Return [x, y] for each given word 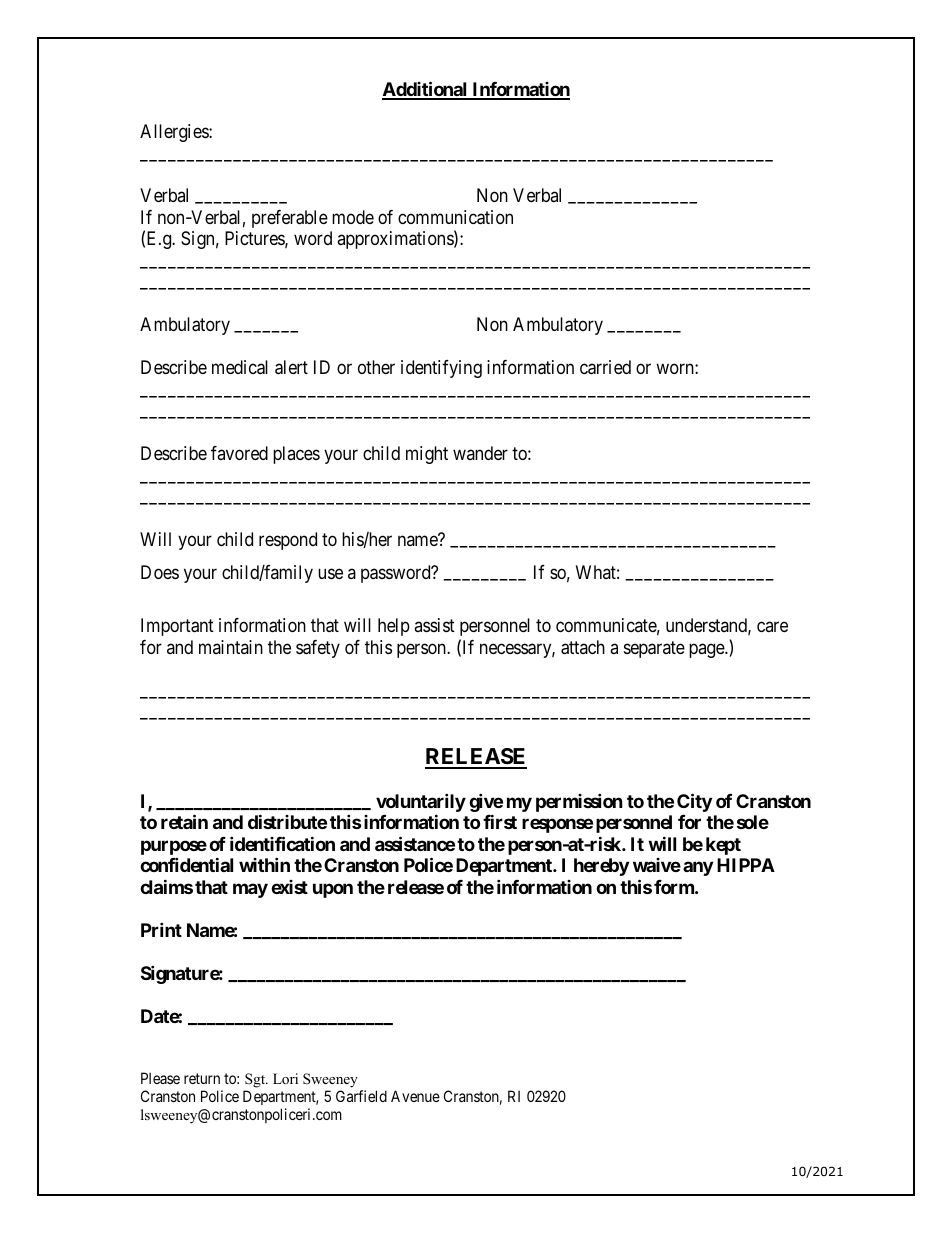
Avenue [415, 1096]
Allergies [175, 133]
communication [455, 217]
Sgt [256, 1080]
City [694, 802]
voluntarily [421, 804]
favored [239, 453]
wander [480, 453]
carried [605, 367]
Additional [426, 90]
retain [184, 822]
